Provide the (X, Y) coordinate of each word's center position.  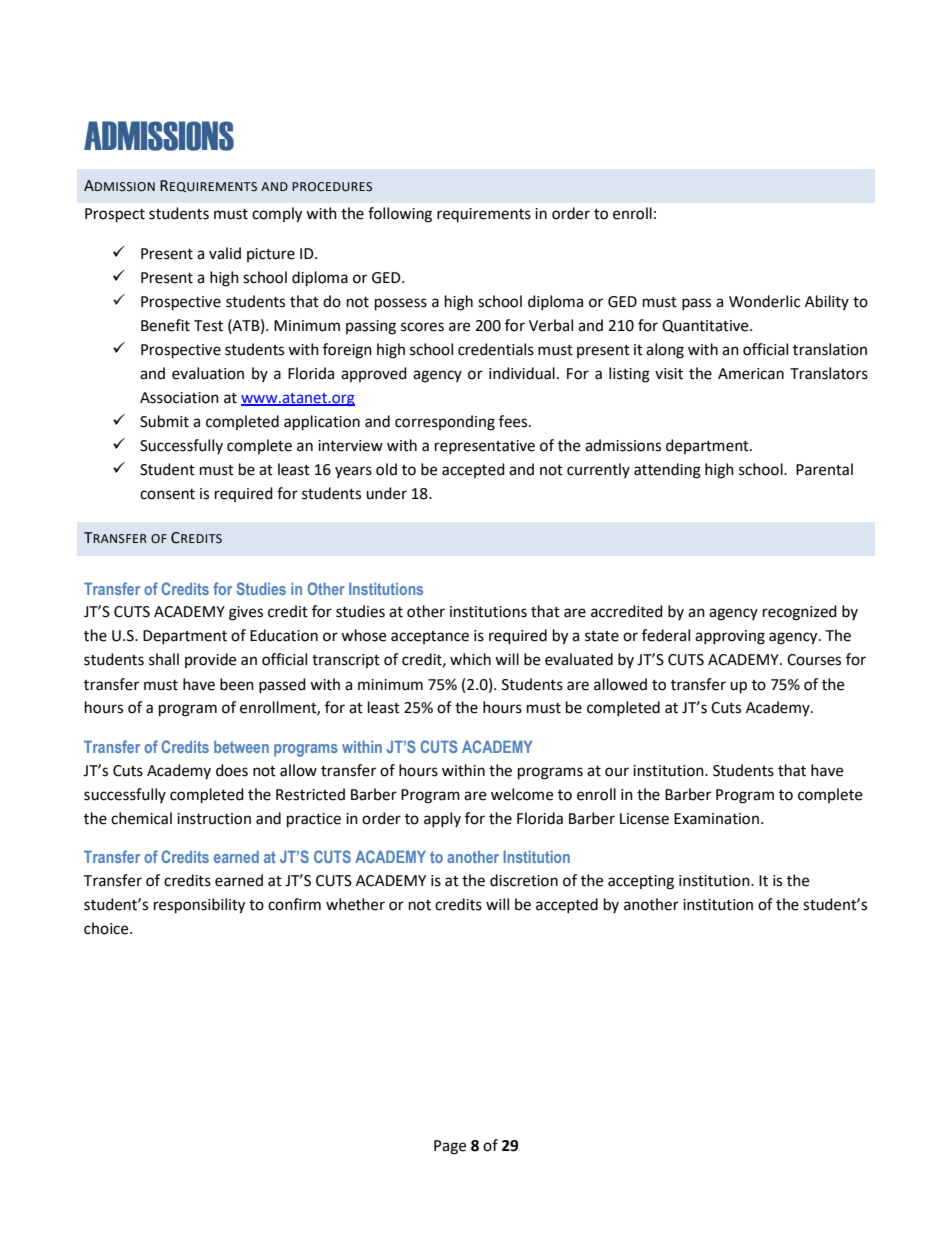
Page (450, 1147)
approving (730, 637)
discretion (524, 880)
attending (667, 471)
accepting (641, 882)
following (400, 215)
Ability (827, 302)
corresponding (445, 423)
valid (225, 253)
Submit (164, 421)
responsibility (199, 906)
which (470, 659)
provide (210, 660)
